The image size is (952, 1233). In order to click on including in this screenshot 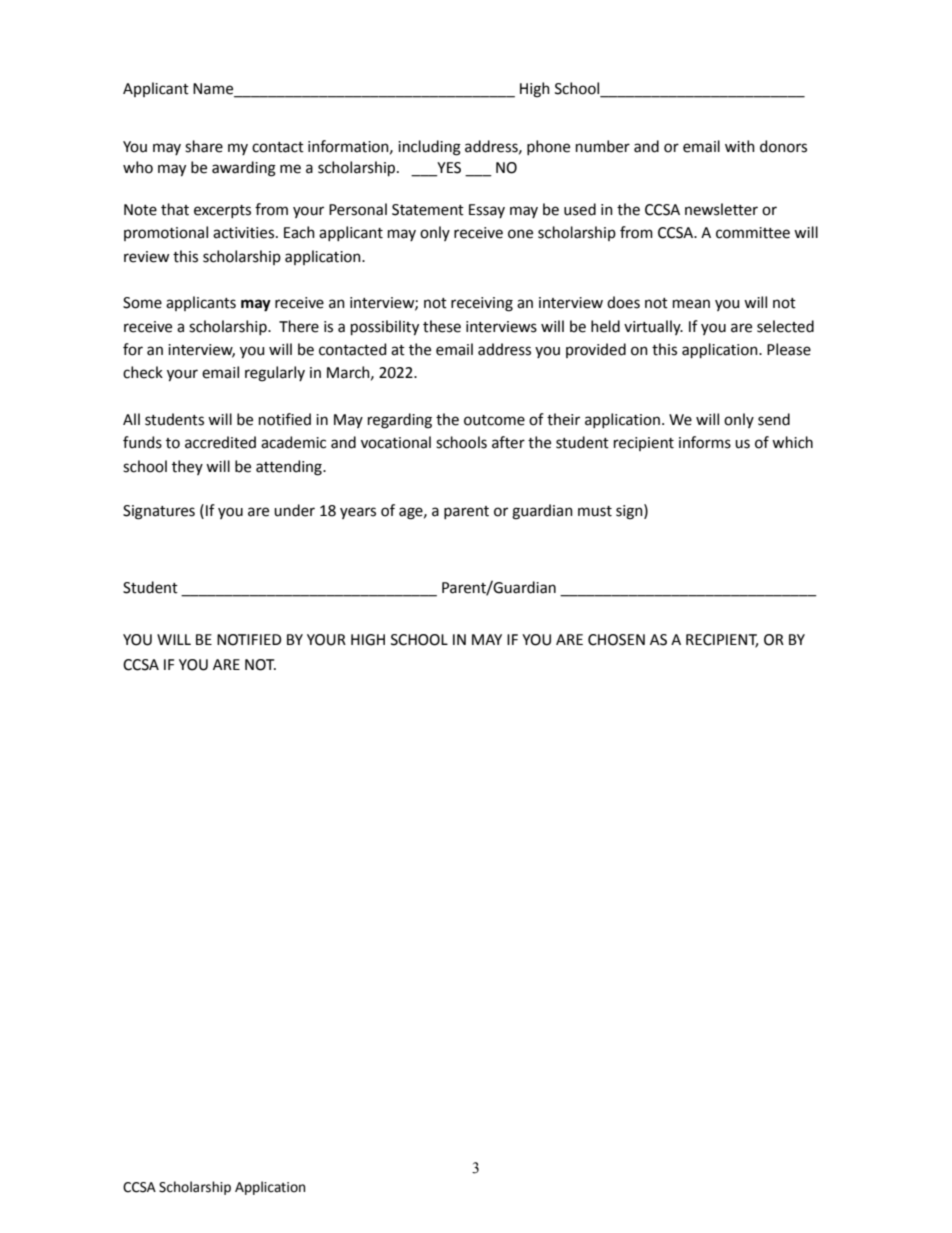, I will do `click(429, 148)`.
